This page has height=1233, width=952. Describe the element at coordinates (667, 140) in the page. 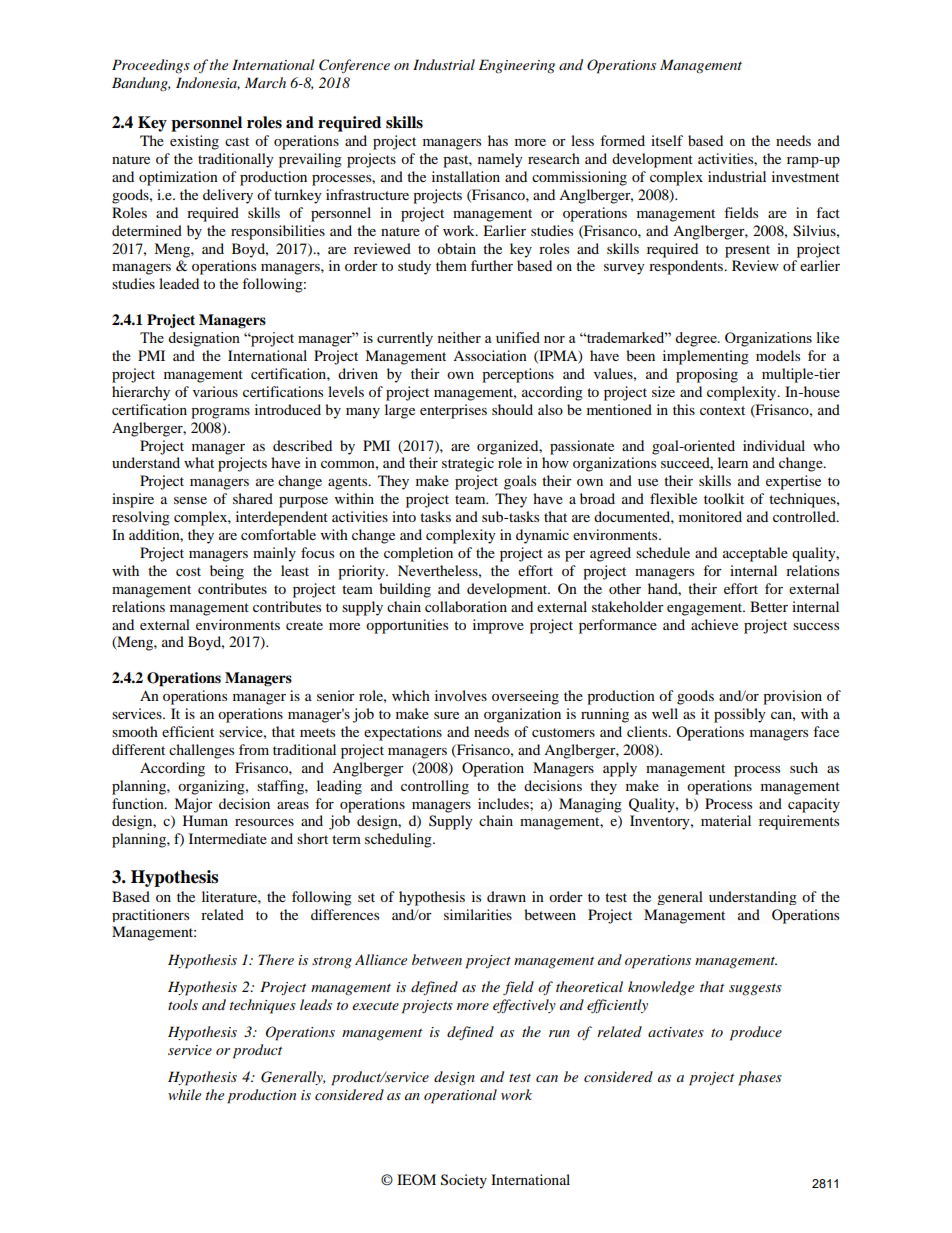

I see `itself` at that location.
